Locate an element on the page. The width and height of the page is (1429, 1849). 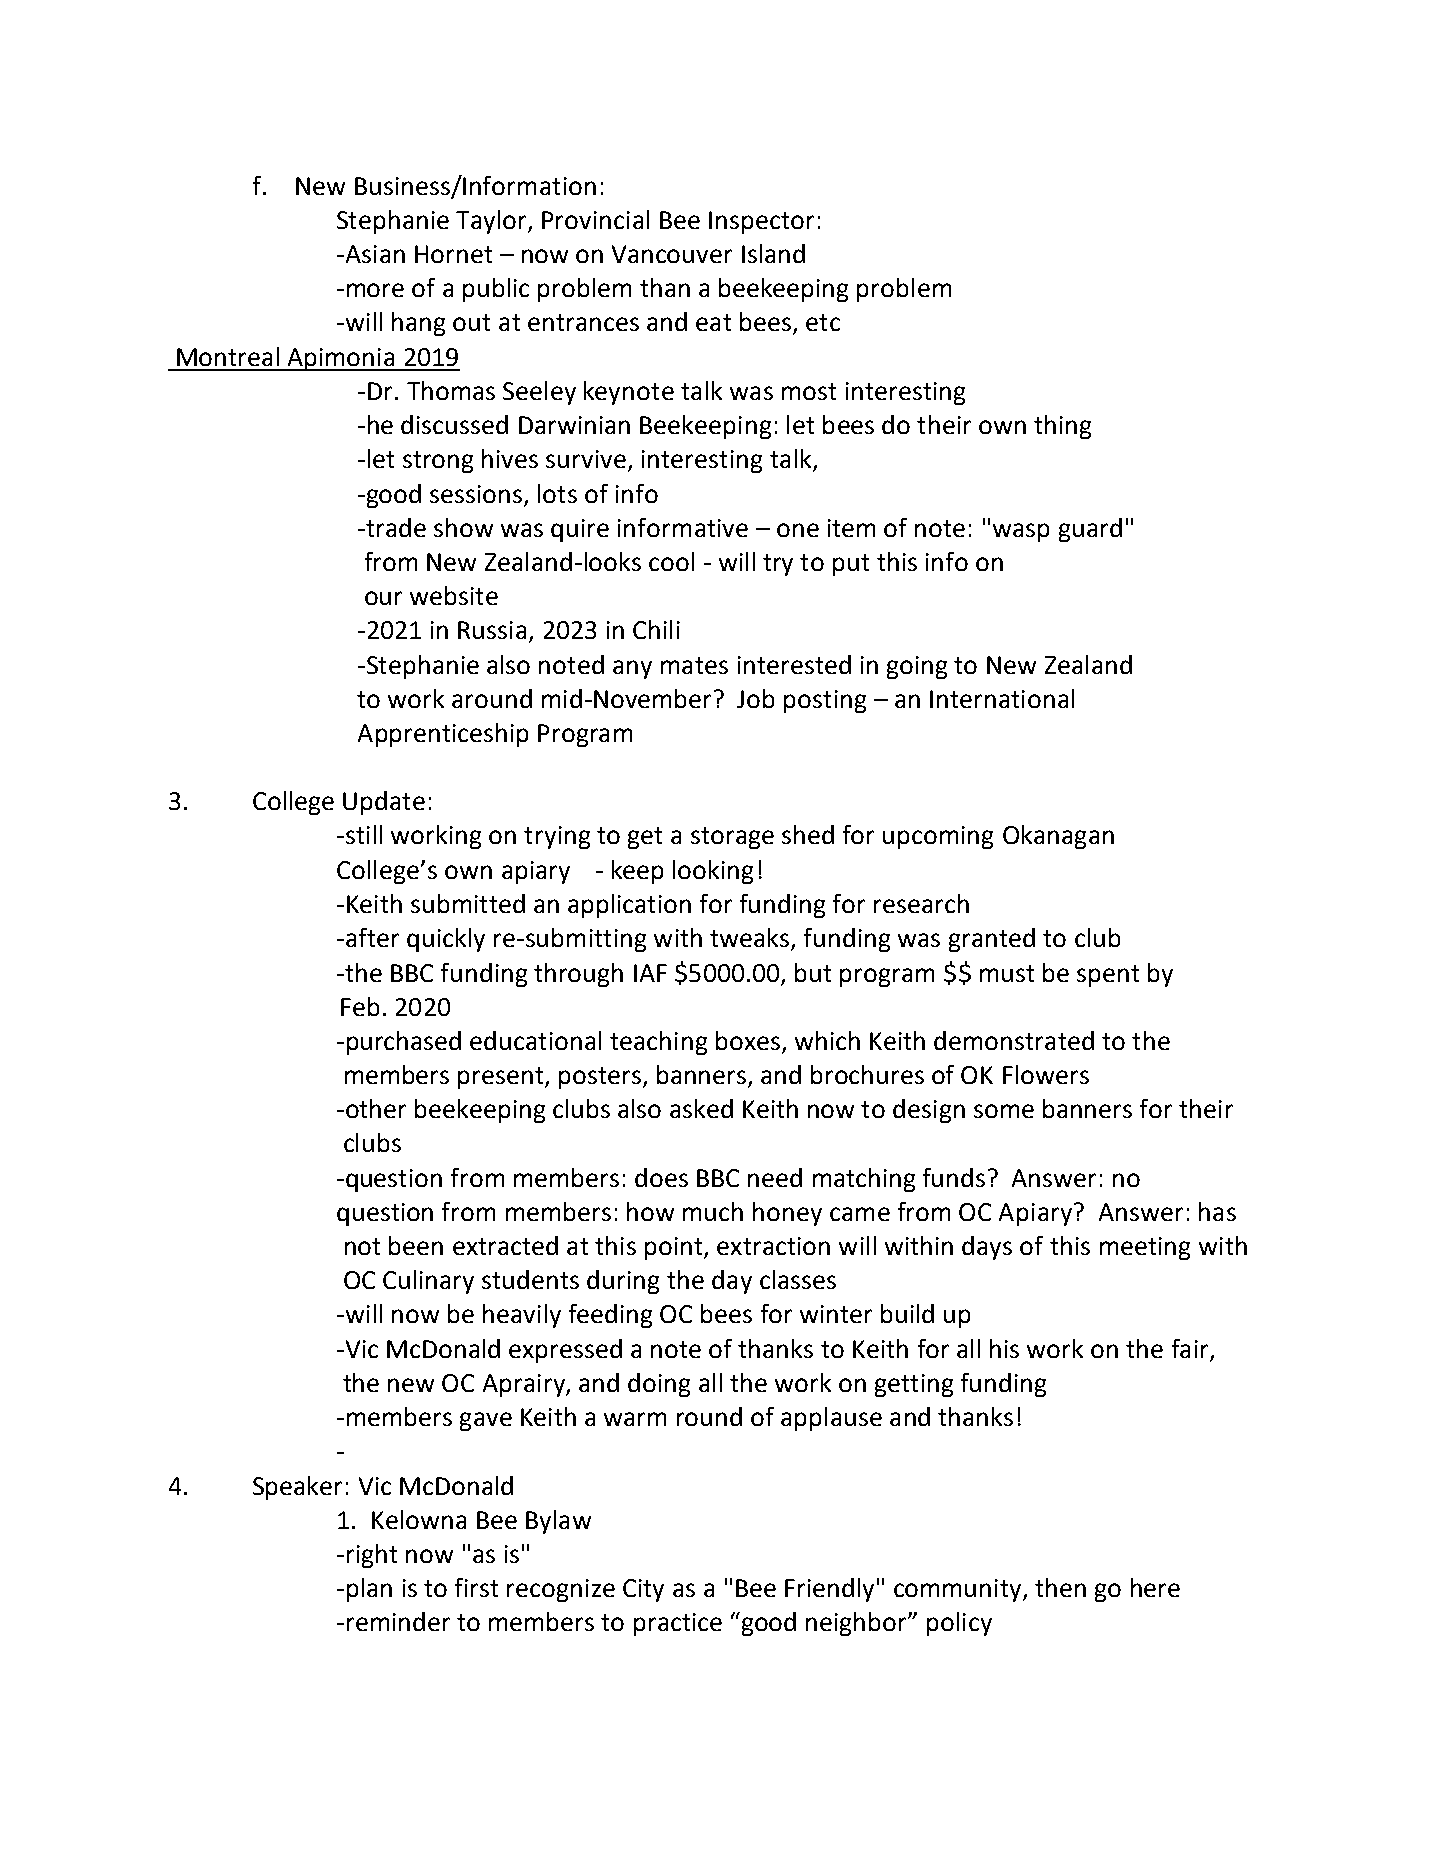
Vancouver is located at coordinates (672, 254).
